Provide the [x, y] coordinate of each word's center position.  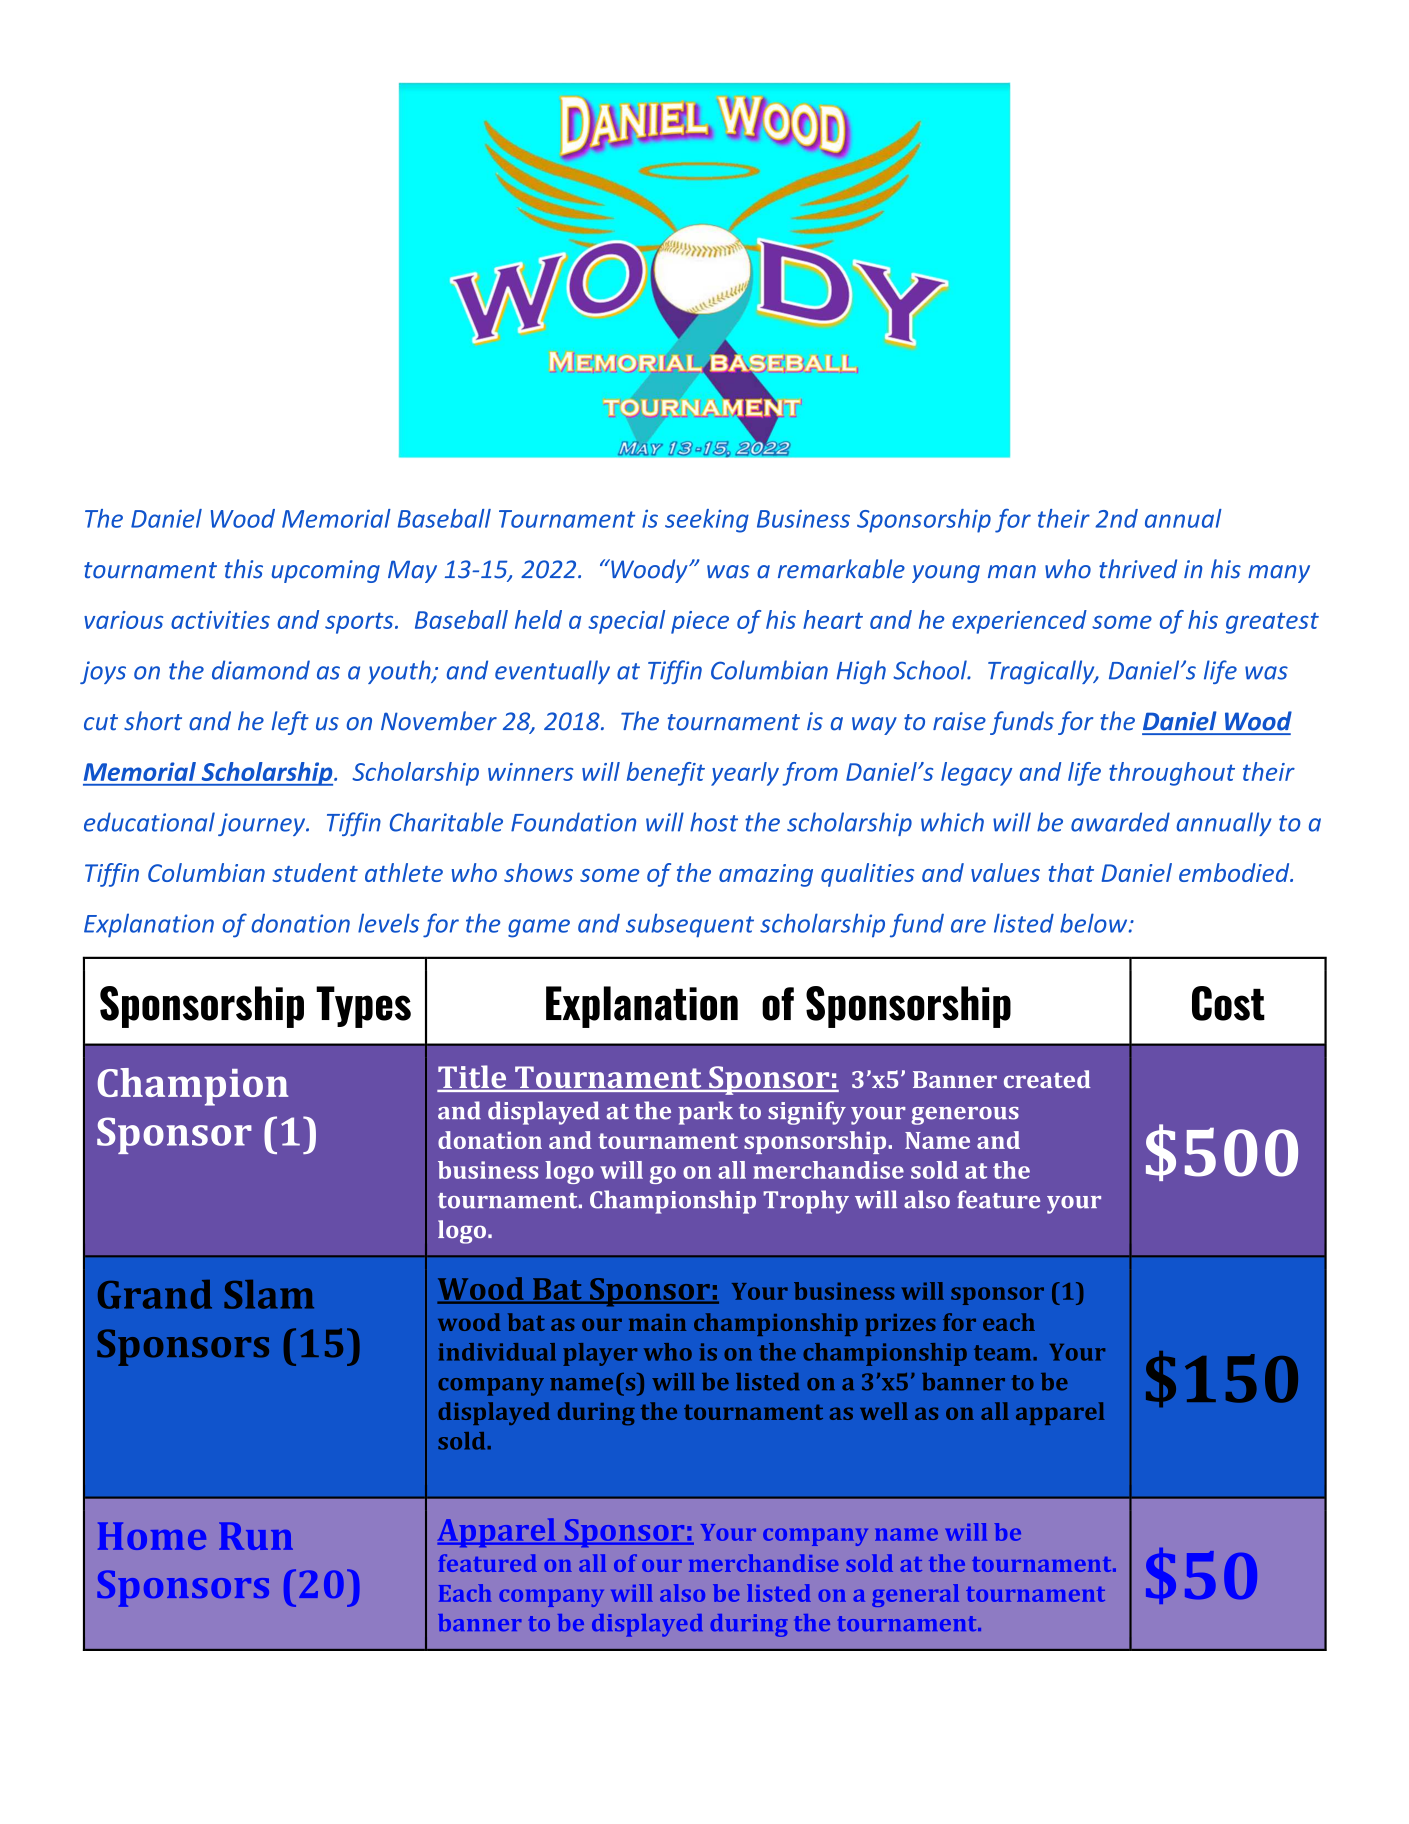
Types [363, 1007]
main [657, 1322]
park [705, 1113]
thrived [1138, 569]
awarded [1120, 822]
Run [256, 1536]
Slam [269, 1294]
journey [263, 824]
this [244, 569]
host [714, 822]
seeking [707, 521]
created [1047, 1079]
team [1004, 1353]
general [915, 1595]
